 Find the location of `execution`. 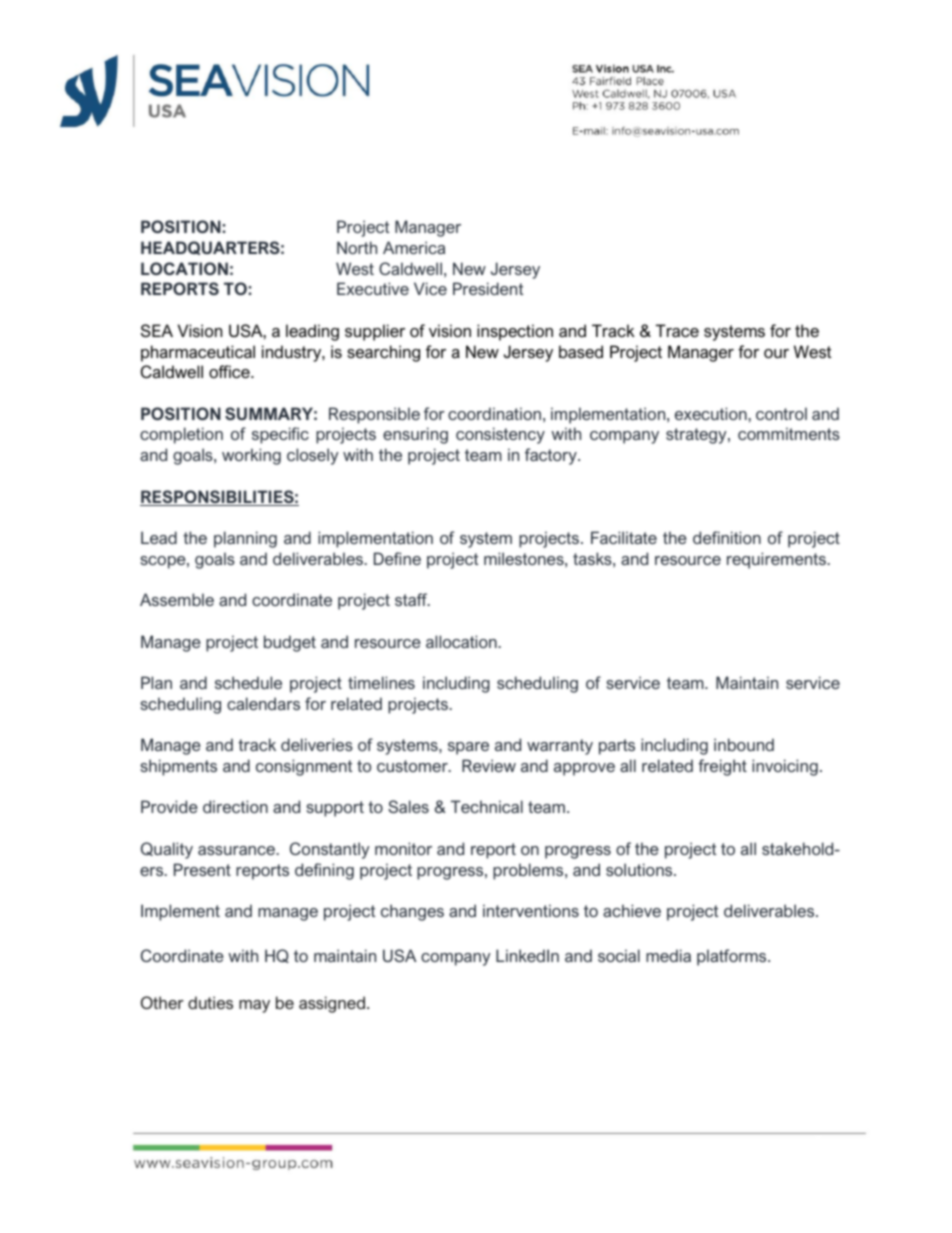

execution is located at coordinates (712, 413).
